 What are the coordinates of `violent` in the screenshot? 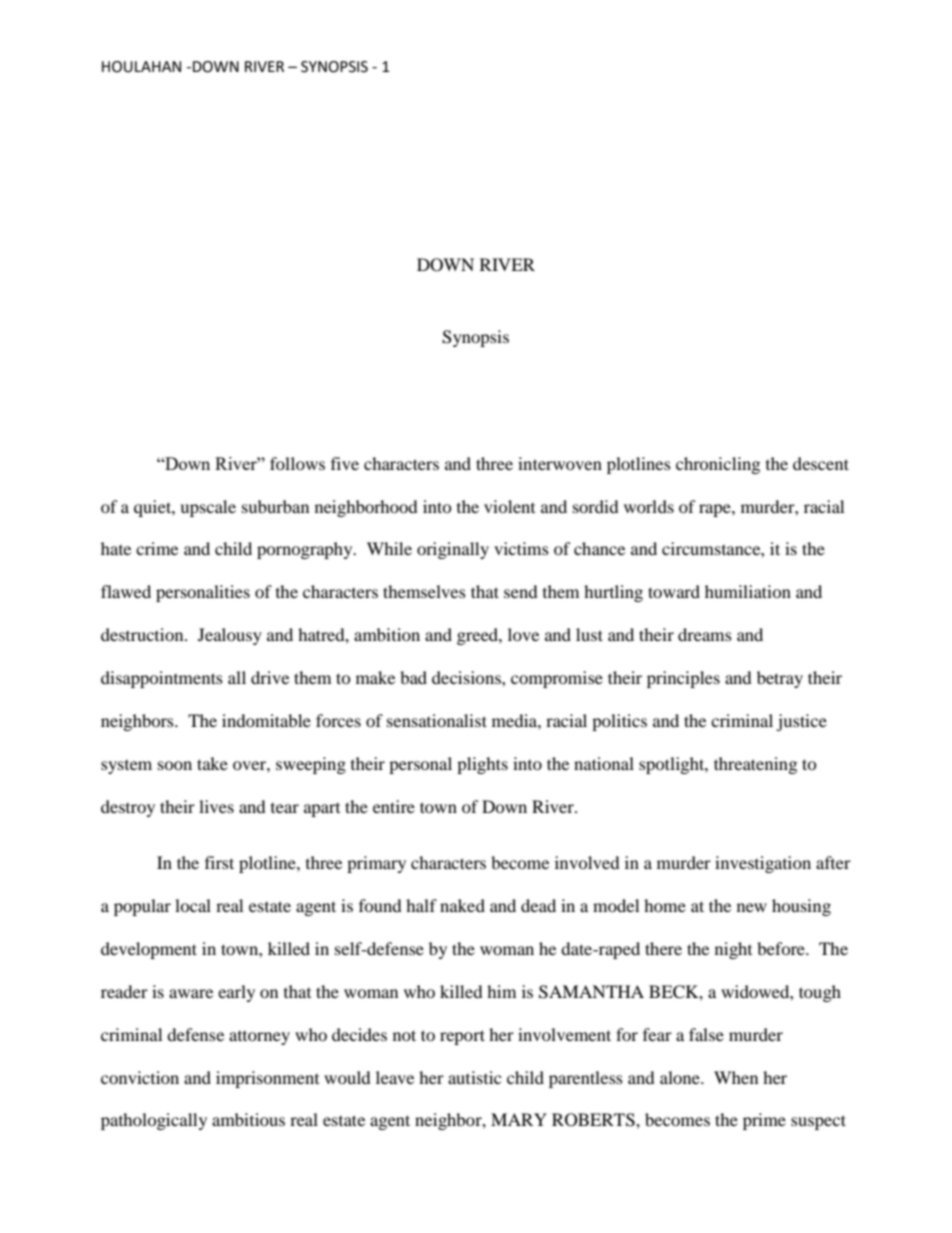 It's located at (509, 506).
